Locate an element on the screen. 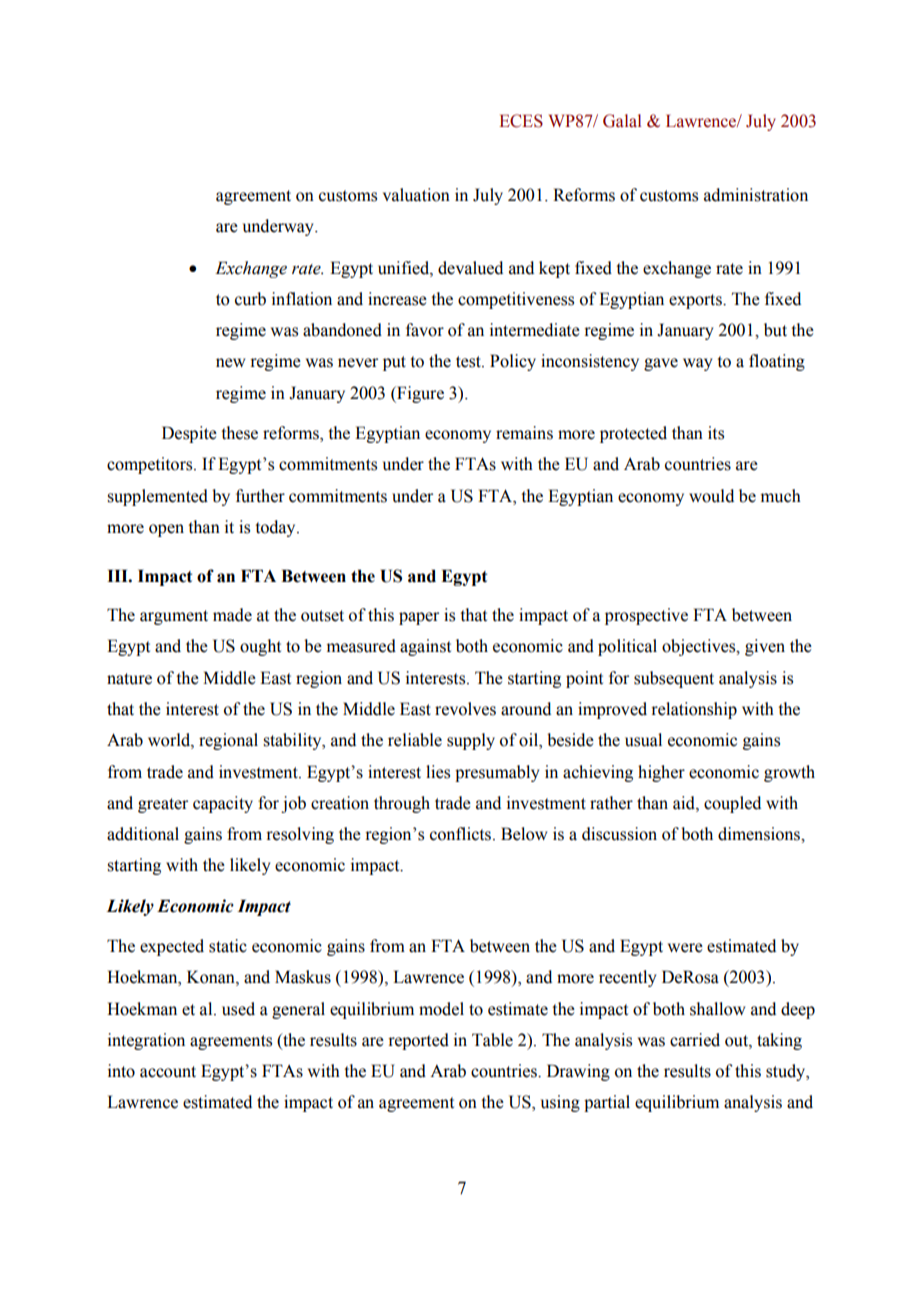 This screenshot has width=924, height=1308. valuation is located at coordinates (416, 195).
